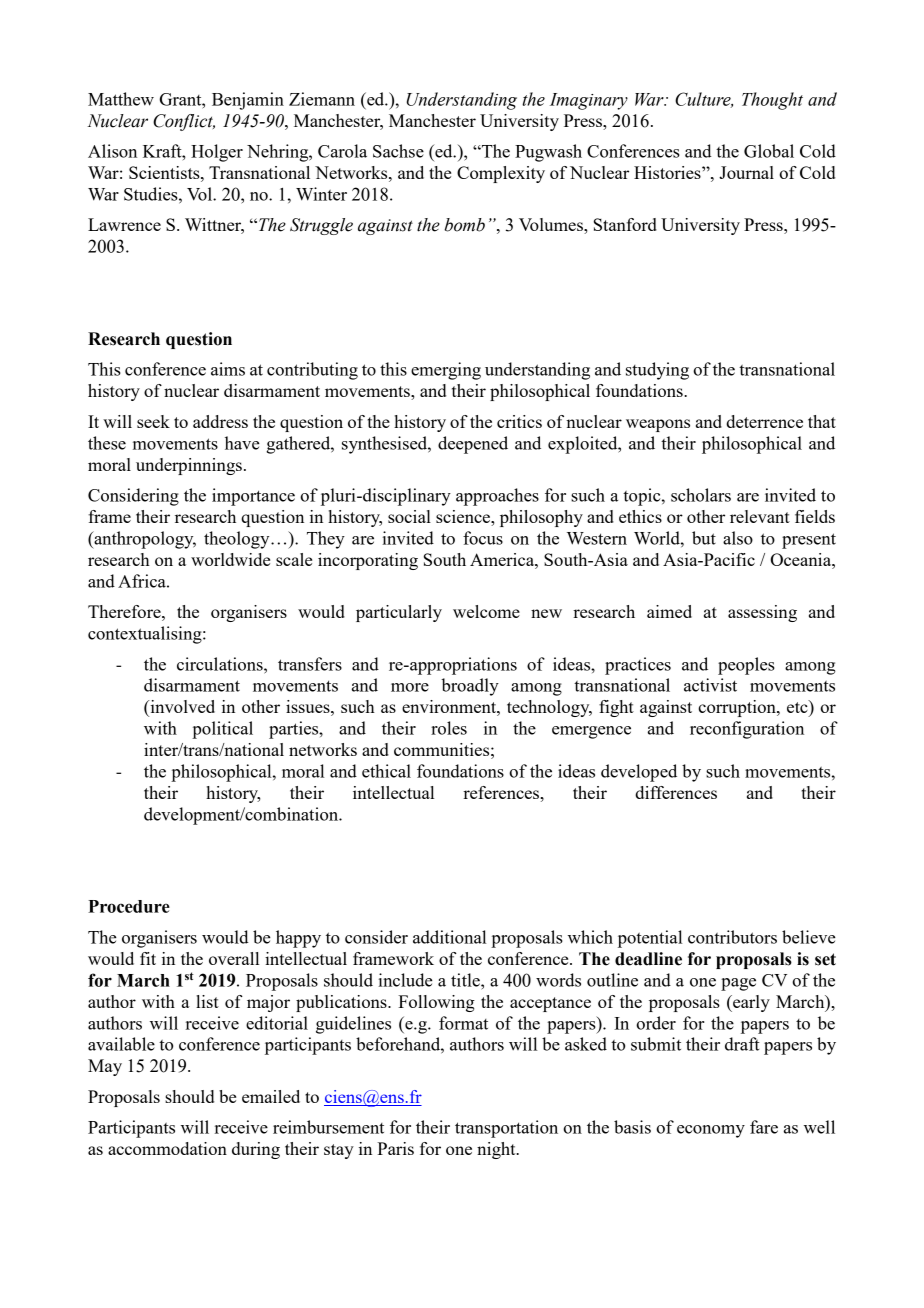 This screenshot has height=1308, width=924. Describe the element at coordinates (764, 1127) in the screenshot. I see `fare` at that location.
